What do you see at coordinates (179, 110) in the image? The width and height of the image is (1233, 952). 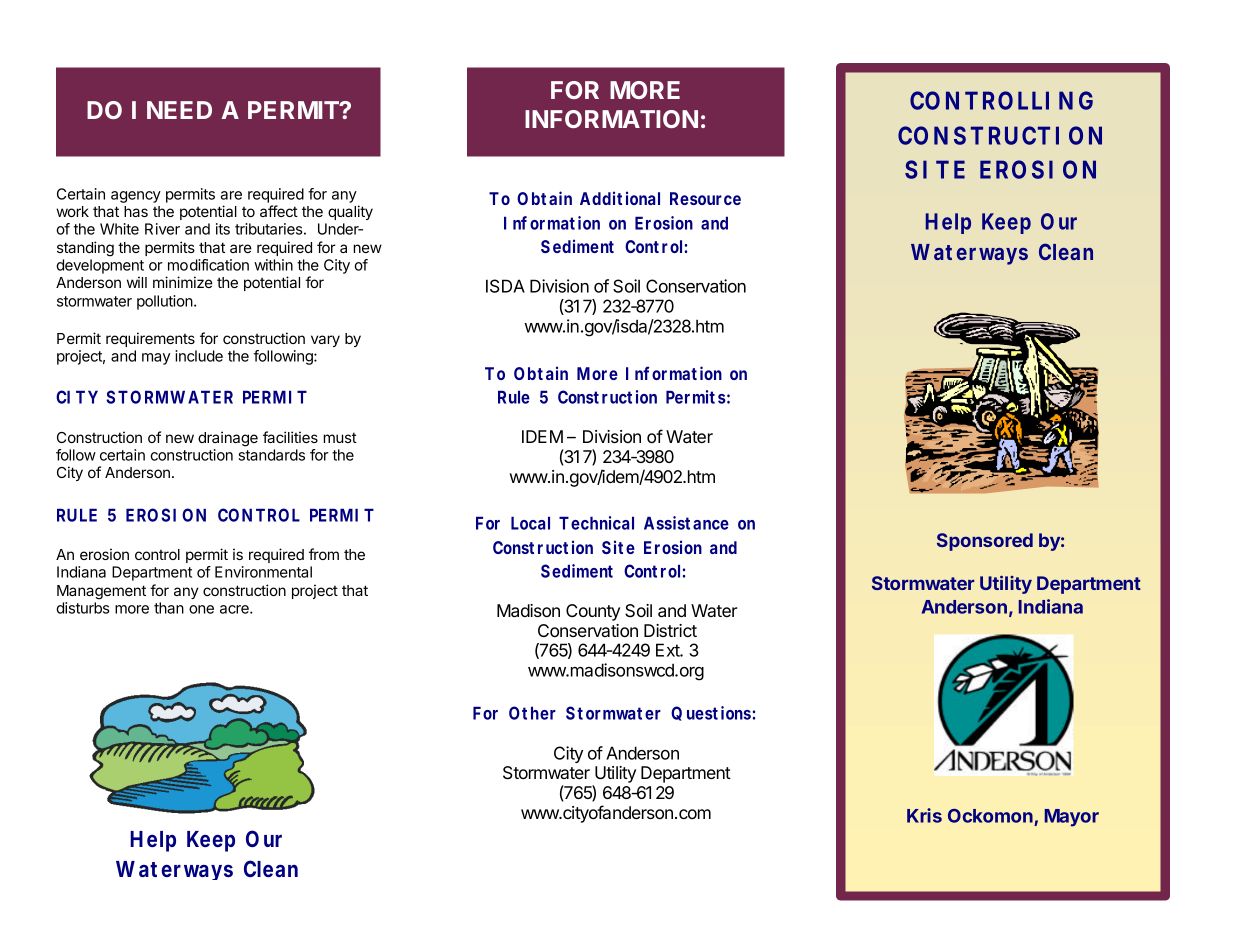 I see `NEED` at bounding box center [179, 110].
